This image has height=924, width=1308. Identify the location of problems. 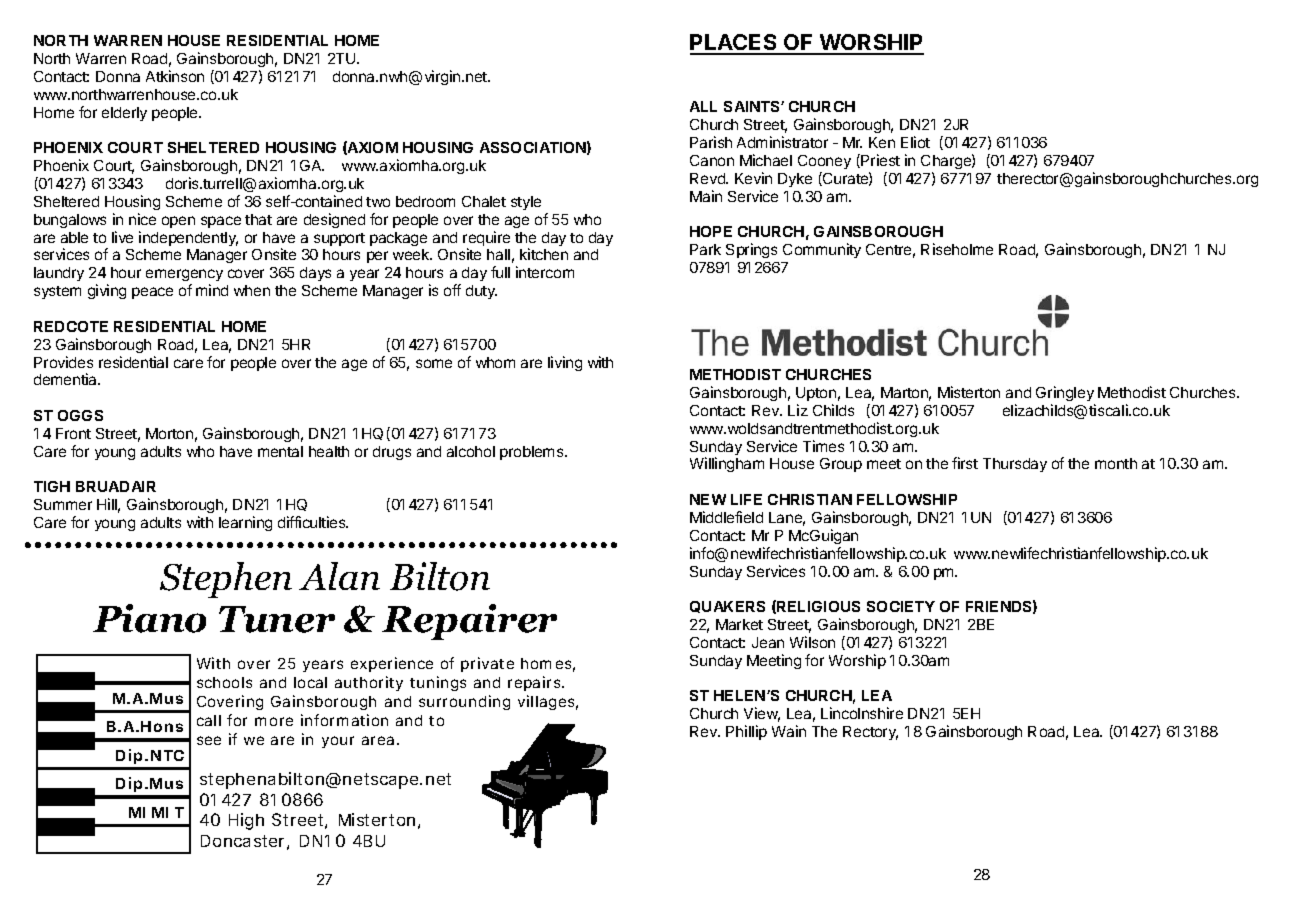
(533, 453).
